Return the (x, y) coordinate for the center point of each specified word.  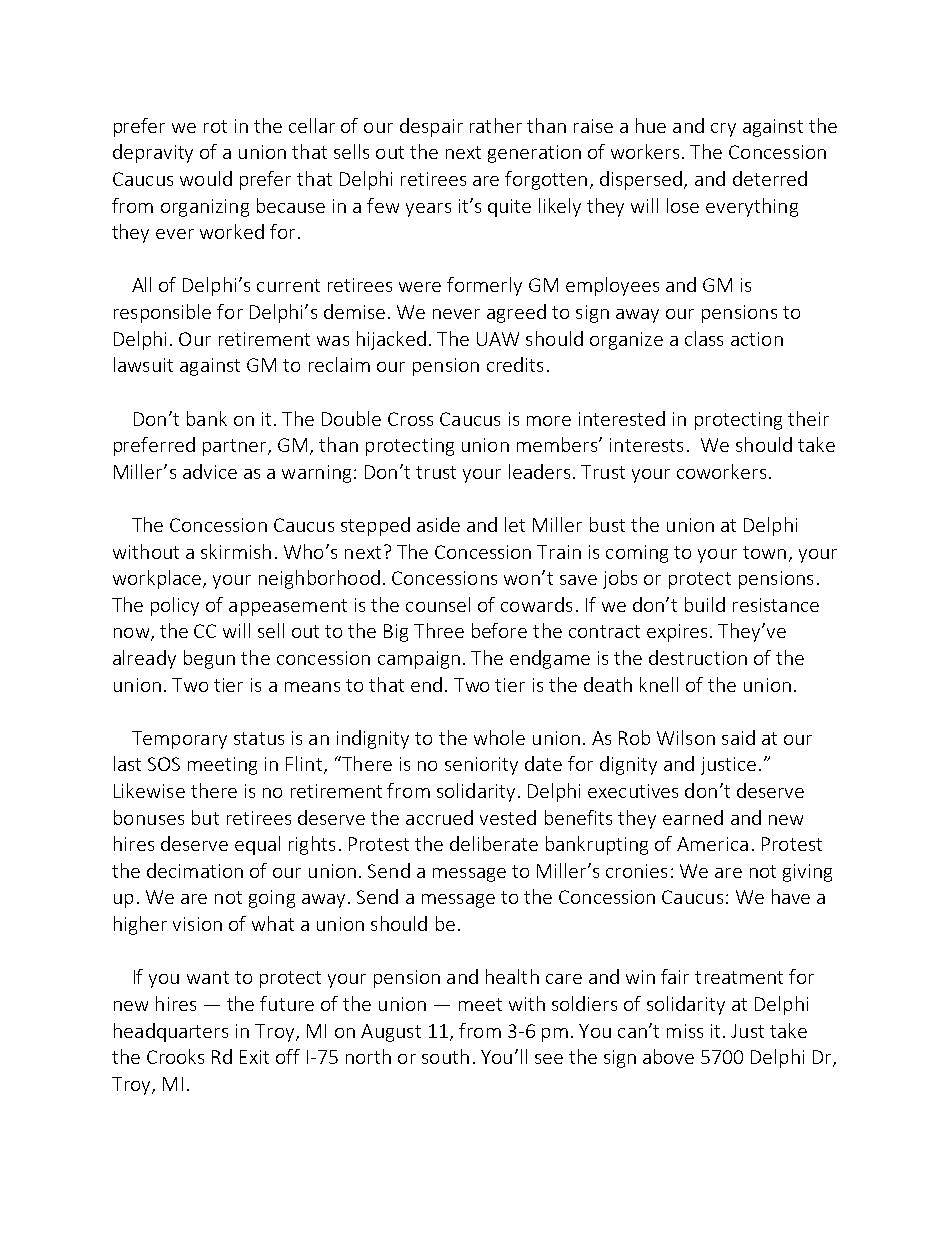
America (712, 844)
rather (496, 125)
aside (438, 524)
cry (723, 130)
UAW (498, 339)
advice (210, 471)
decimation (195, 870)
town (764, 552)
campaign (419, 660)
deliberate (494, 843)
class (704, 338)
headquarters (171, 1032)
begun (209, 659)
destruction (698, 657)
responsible (162, 313)
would (206, 178)
